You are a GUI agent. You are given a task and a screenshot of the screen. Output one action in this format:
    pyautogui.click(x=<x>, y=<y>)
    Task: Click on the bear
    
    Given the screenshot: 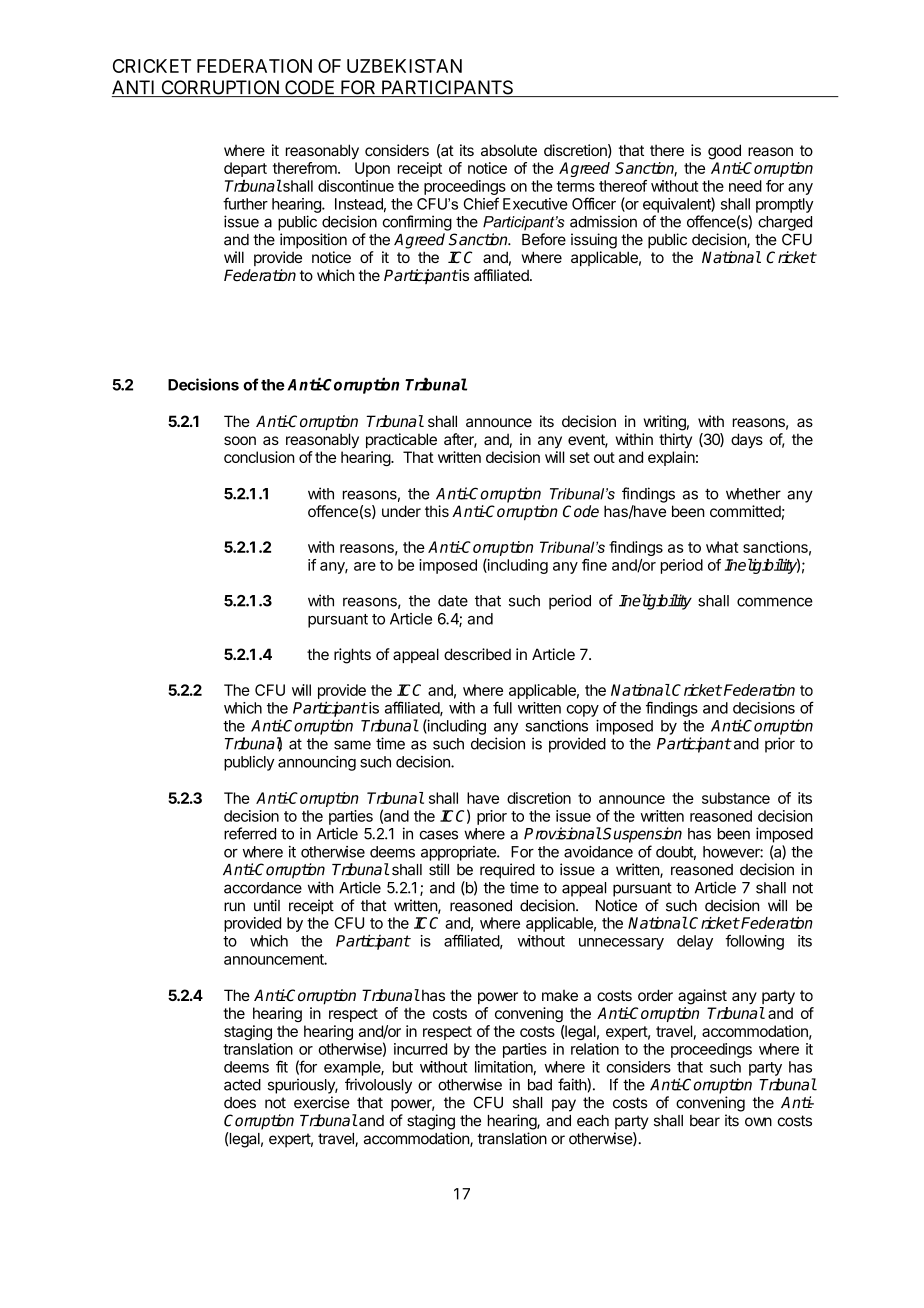 What is the action you would take?
    pyautogui.click(x=705, y=1121)
